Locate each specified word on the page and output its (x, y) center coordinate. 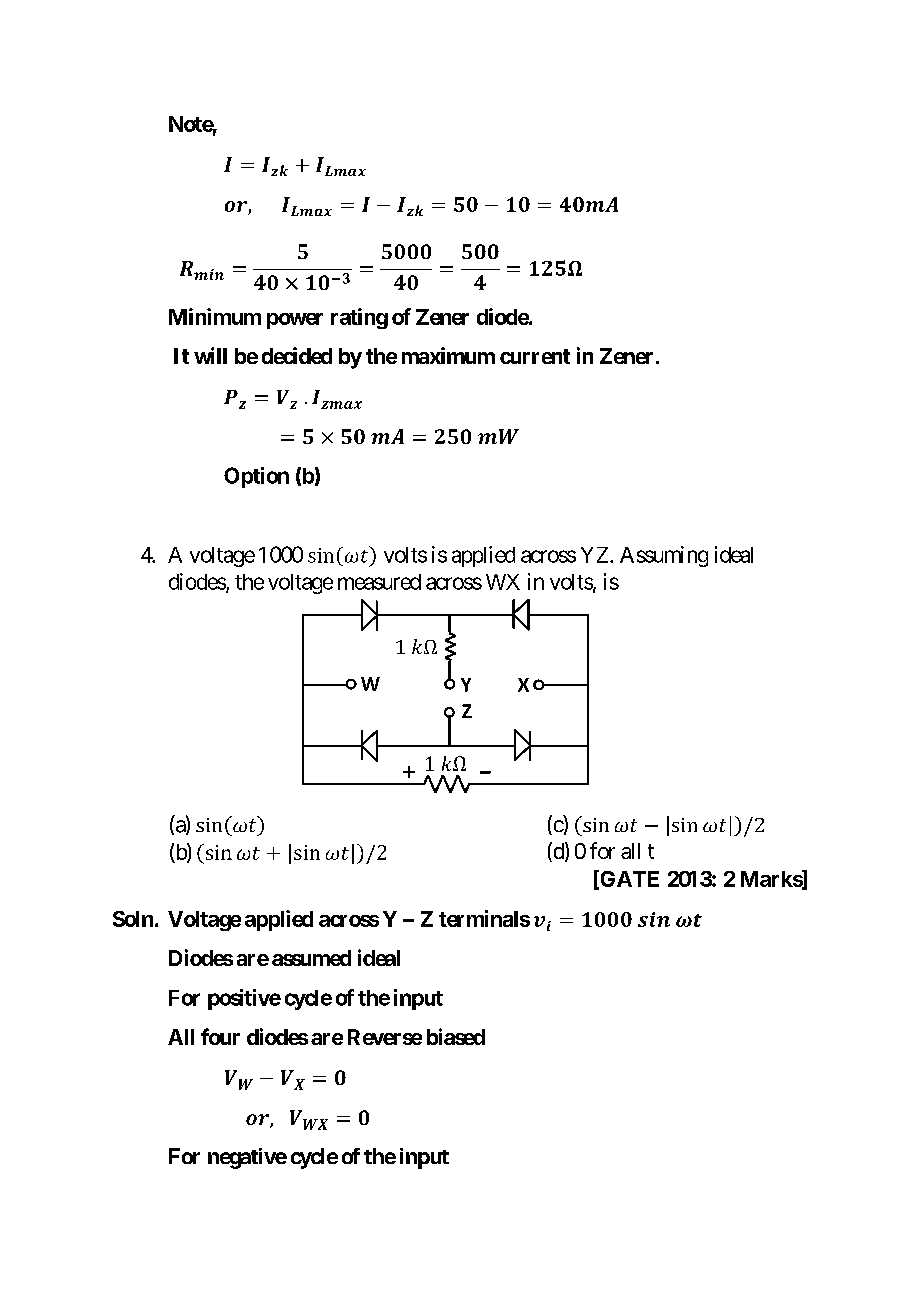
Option (256, 477)
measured (379, 582)
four (220, 1036)
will (210, 355)
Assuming (664, 556)
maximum (448, 355)
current (535, 356)
